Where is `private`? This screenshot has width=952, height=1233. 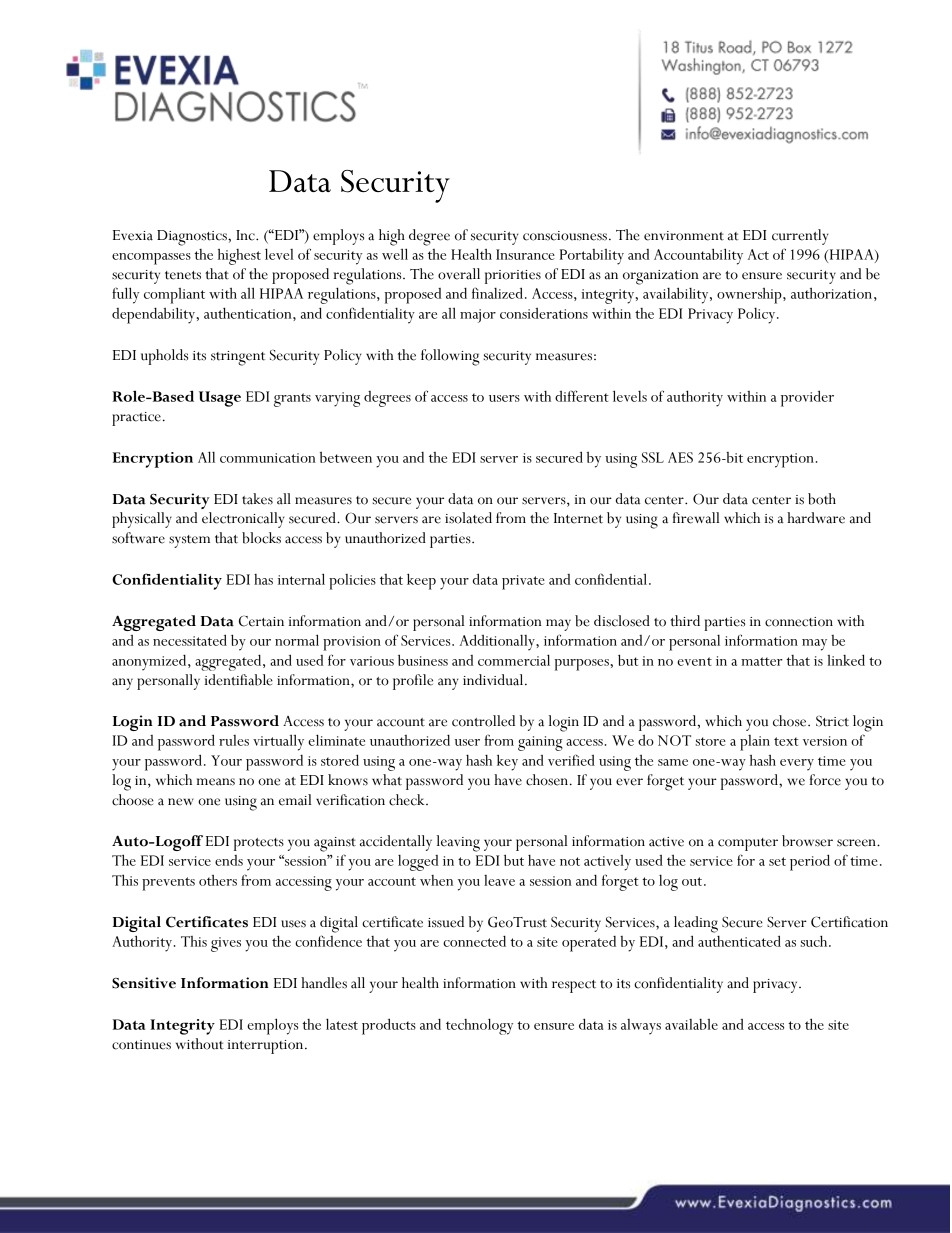 private is located at coordinates (523, 582).
